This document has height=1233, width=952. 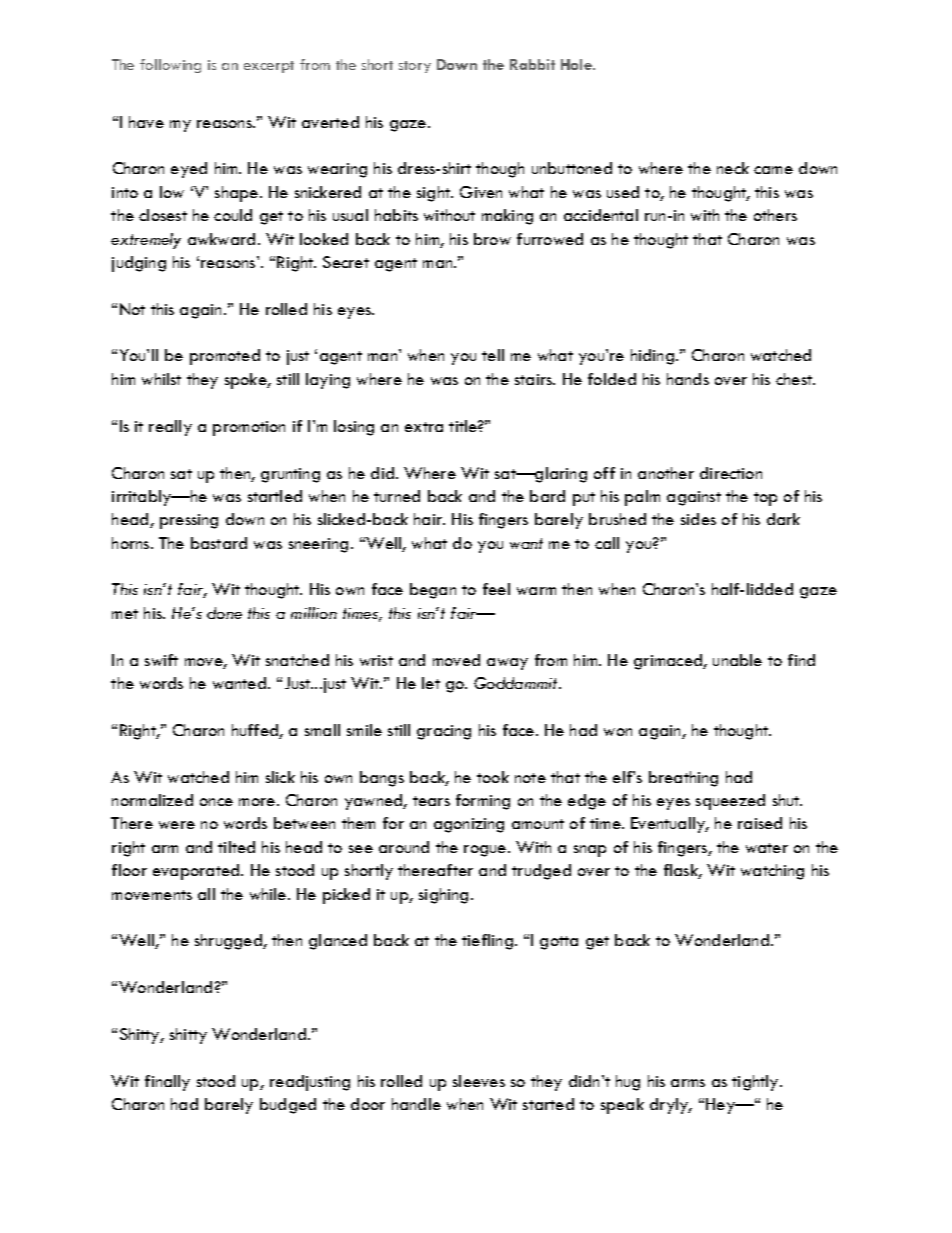 What do you see at coordinates (161, 660) in the document?
I see `swift` at bounding box center [161, 660].
